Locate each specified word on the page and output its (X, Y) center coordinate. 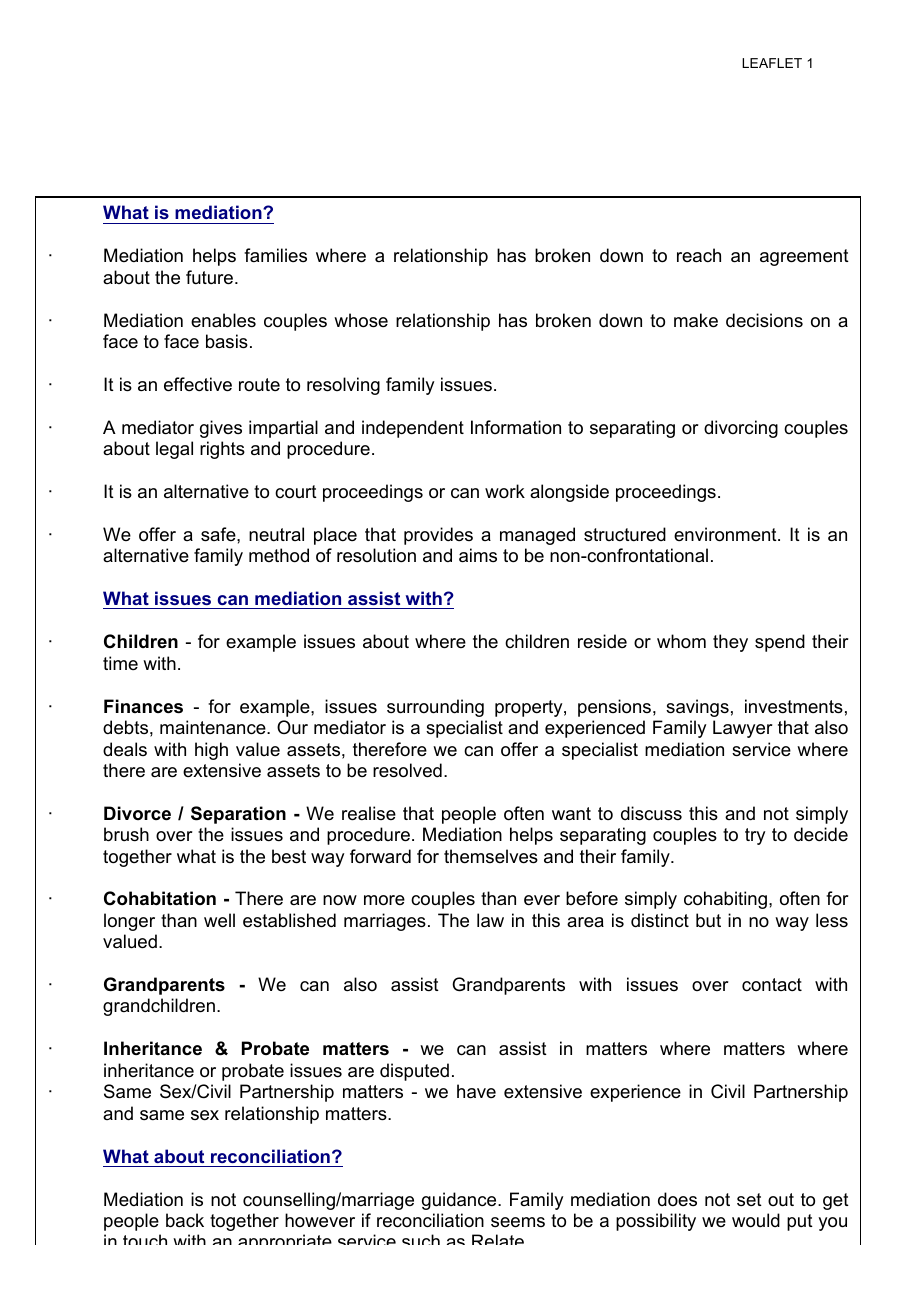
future (209, 277)
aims (478, 555)
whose (361, 320)
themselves (491, 856)
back (185, 1220)
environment (726, 534)
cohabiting (725, 900)
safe (219, 534)
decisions (764, 320)
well (219, 920)
